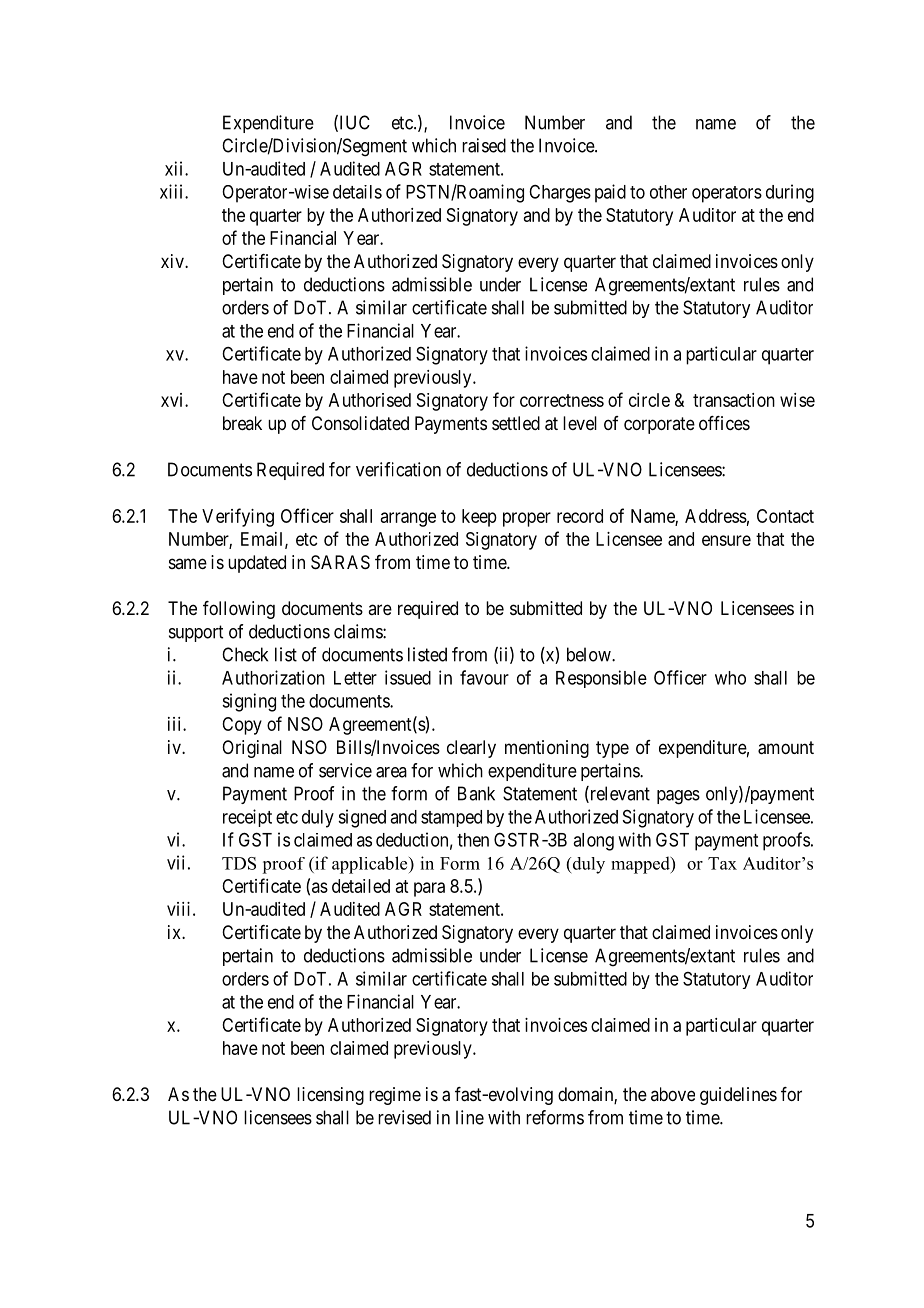 Image resolution: width=924 pixels, height=1308 pixels. I want to click on revised, so click(404, 1117).
